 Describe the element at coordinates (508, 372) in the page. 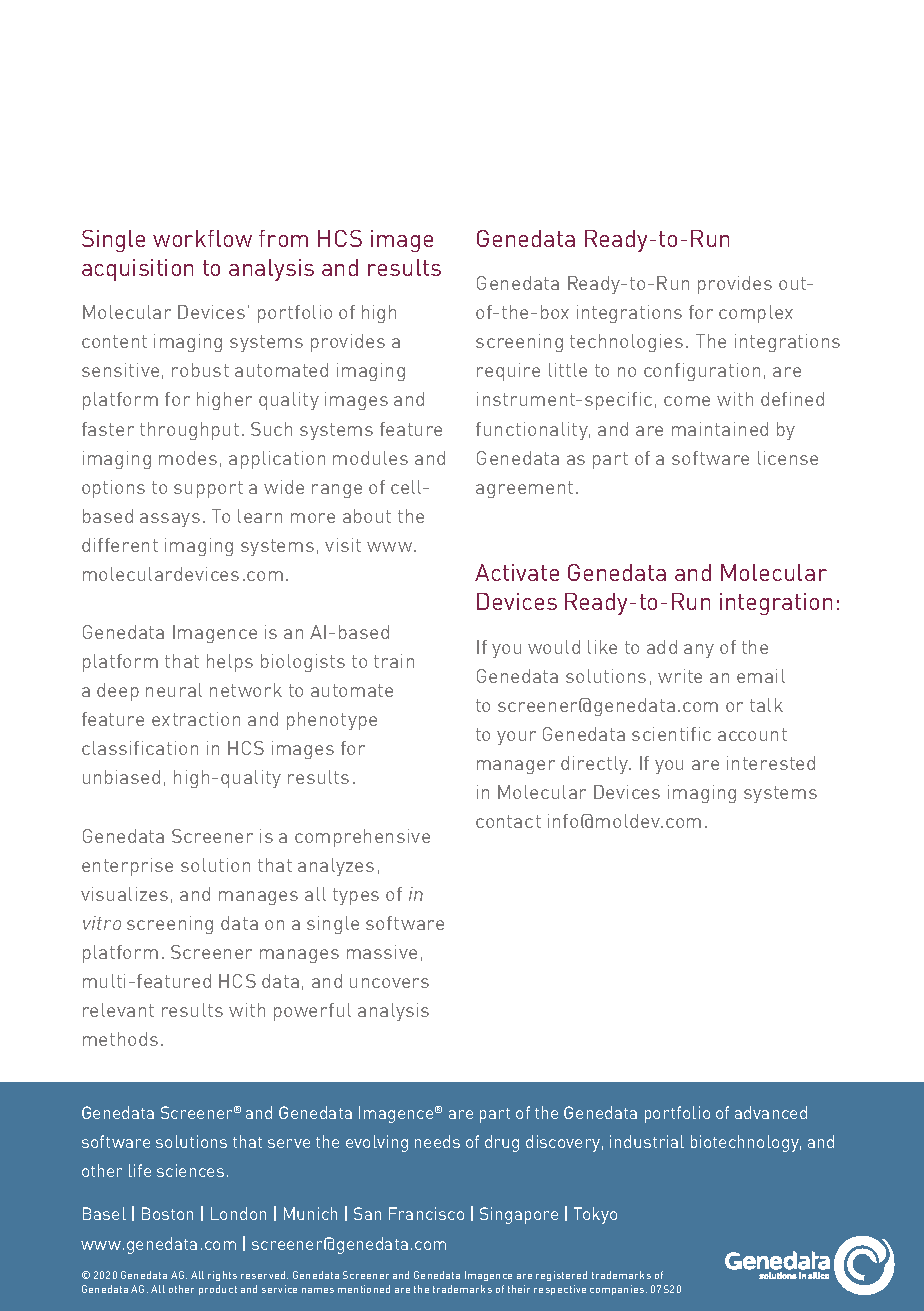

I see `require` at that location.
